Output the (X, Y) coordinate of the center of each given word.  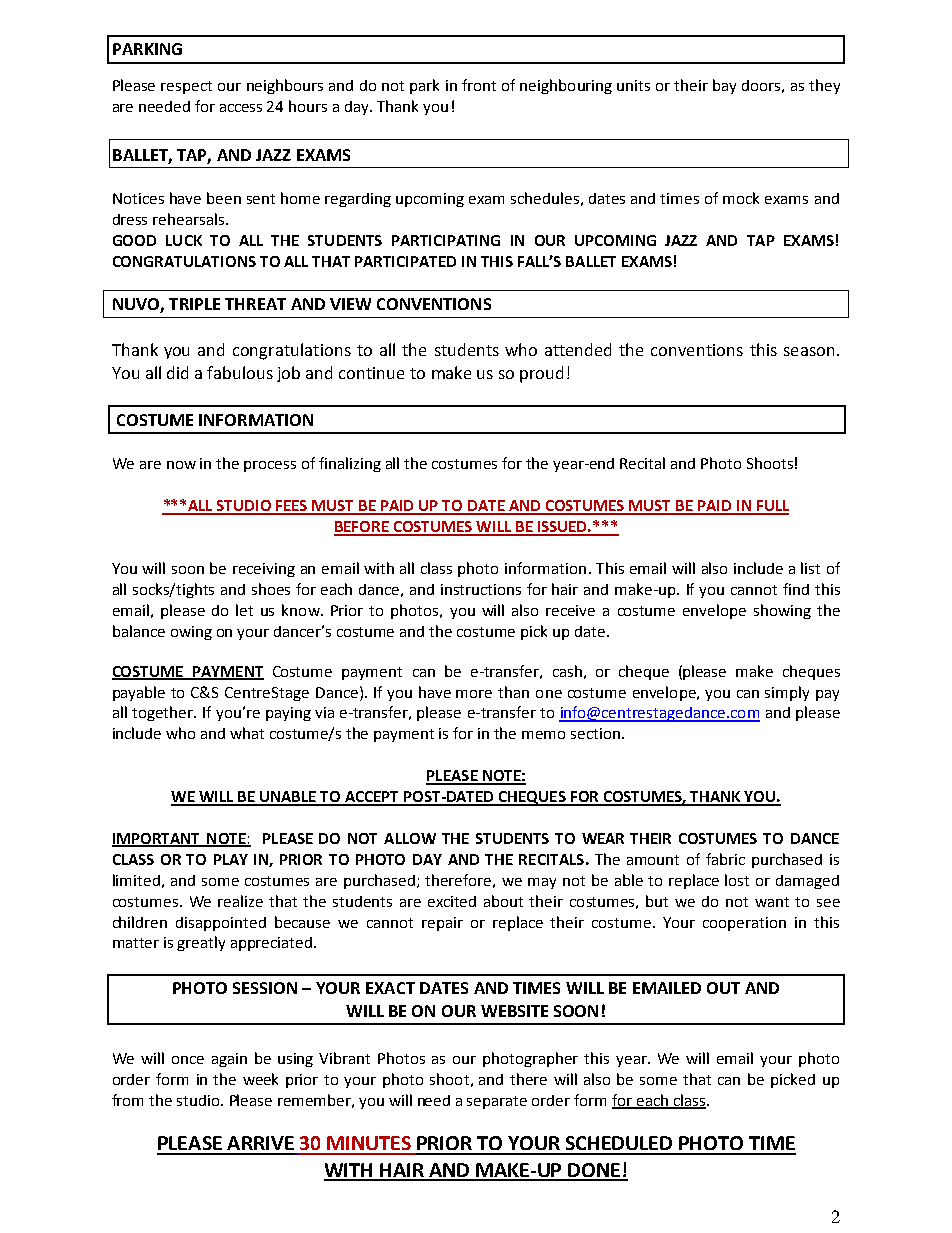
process (270, 466)
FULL (771, 507)
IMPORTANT (157, 839)
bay (724, 86)
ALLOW (410, 838)
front (479, 85)
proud (541, 374)
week (260, 1079)
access (241, 108)
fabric (725, 859)
